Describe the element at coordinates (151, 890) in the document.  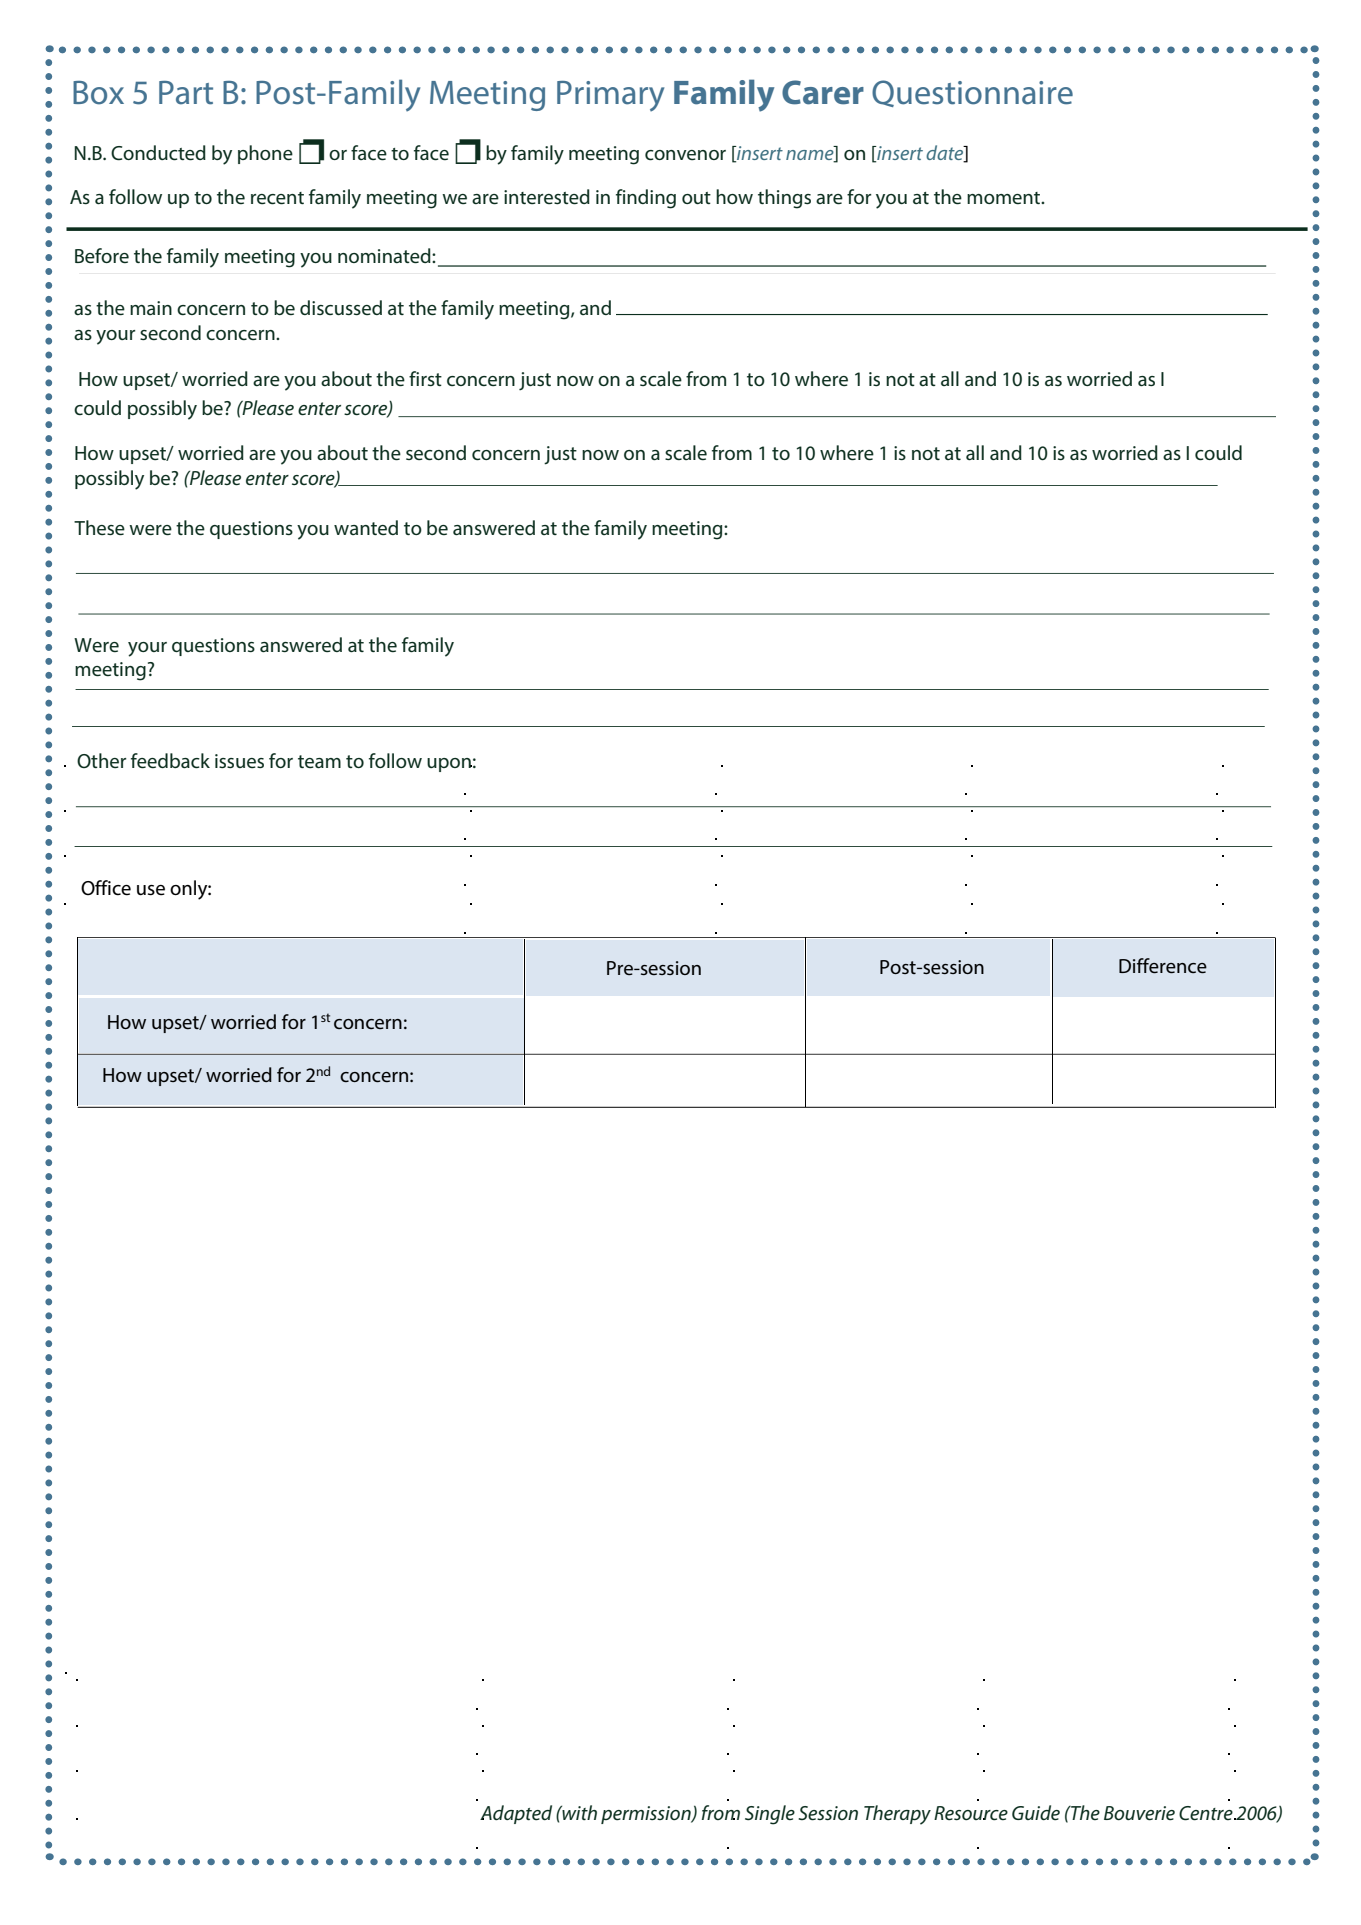
I see `use` at that location.
